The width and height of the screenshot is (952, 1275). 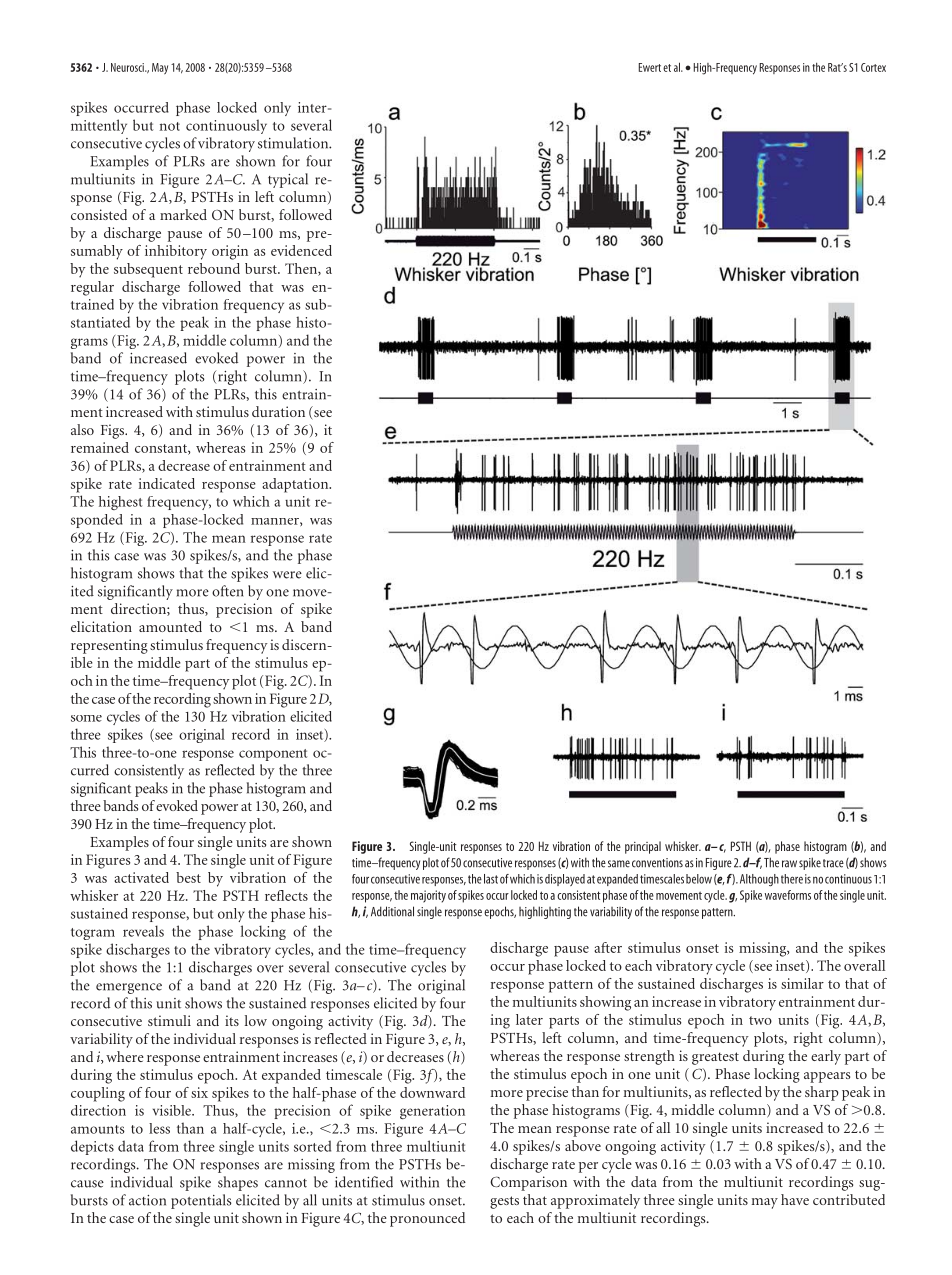 I want to click on principal, so click(x=643, y=847).
